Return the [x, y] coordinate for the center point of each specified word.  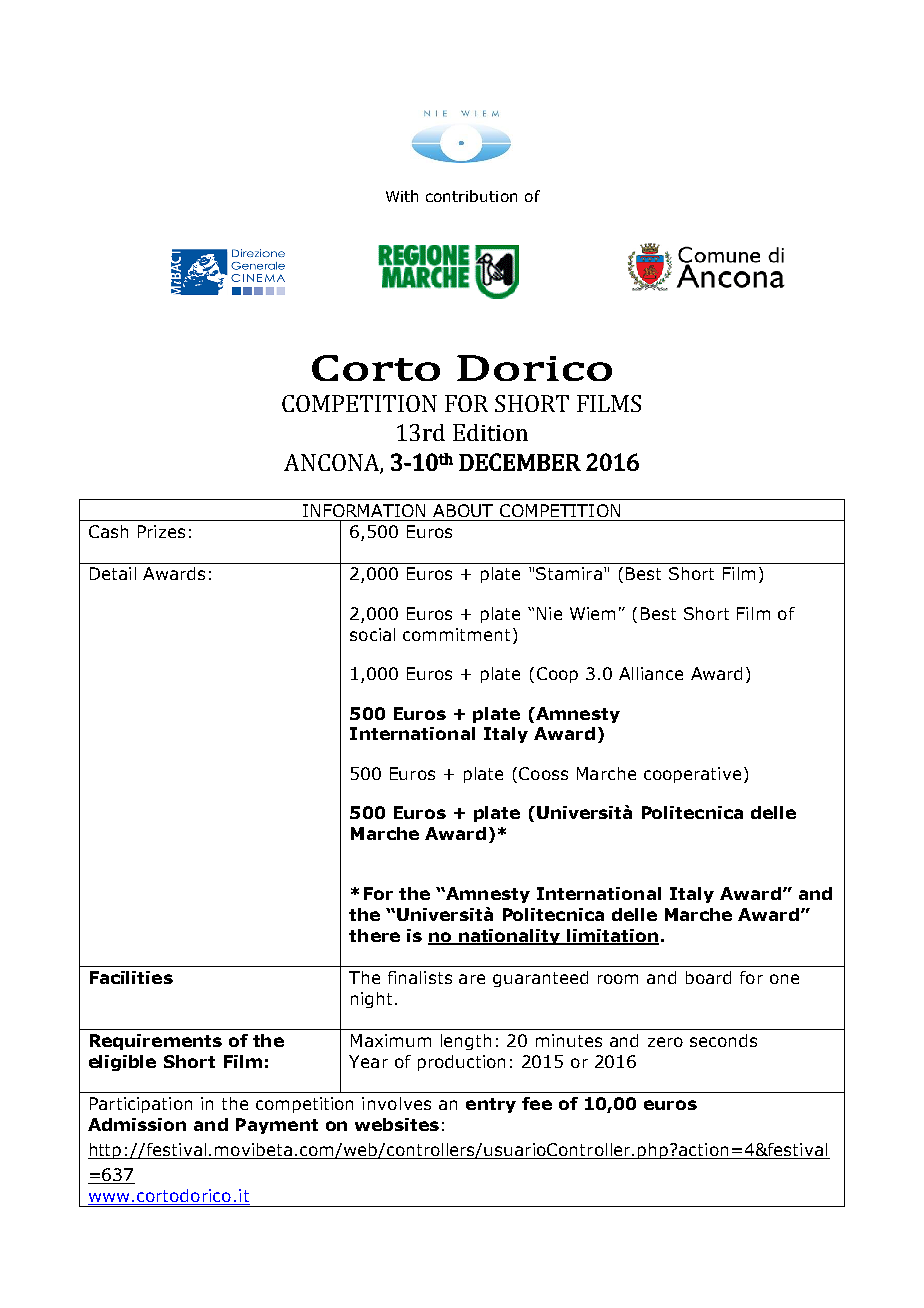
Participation [141, 1105]
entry [491, 1105]
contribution [471, 196]
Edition [490, 432]
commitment [456, 634]
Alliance [651, 673]
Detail [113, 573]
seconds [723, 1040]
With [402, 196]
